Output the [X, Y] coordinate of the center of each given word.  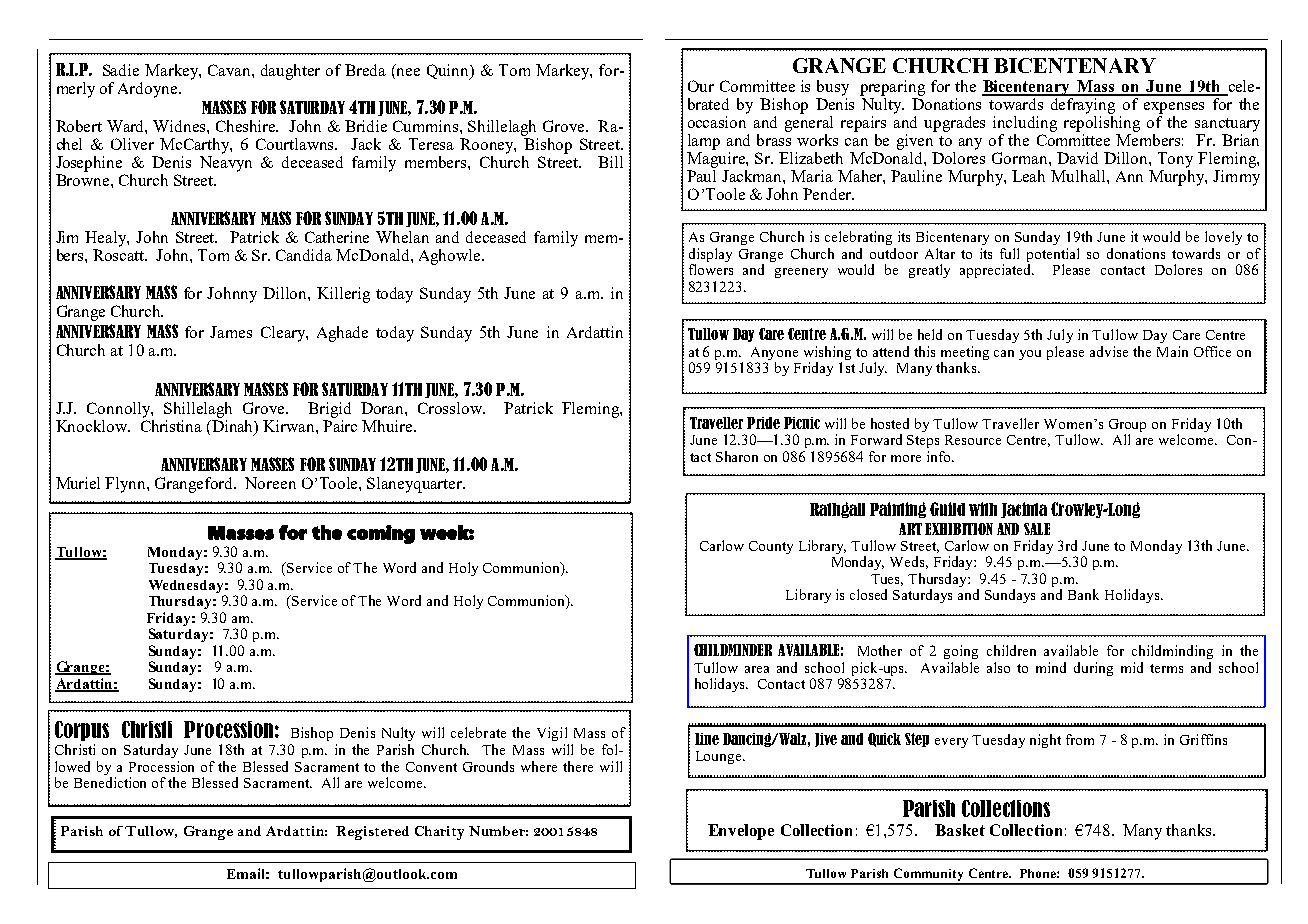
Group [1127, 427]
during [1093, 669]
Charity [439, 833]
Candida [304, 255]
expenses [1174, 108]
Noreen [270, 483]
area [757, 669]
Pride [763, 423]
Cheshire [247, 126]
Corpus [82, 731]
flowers [711, 269]
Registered [372, 833]
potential [1053, 255]
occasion [717, 122]
